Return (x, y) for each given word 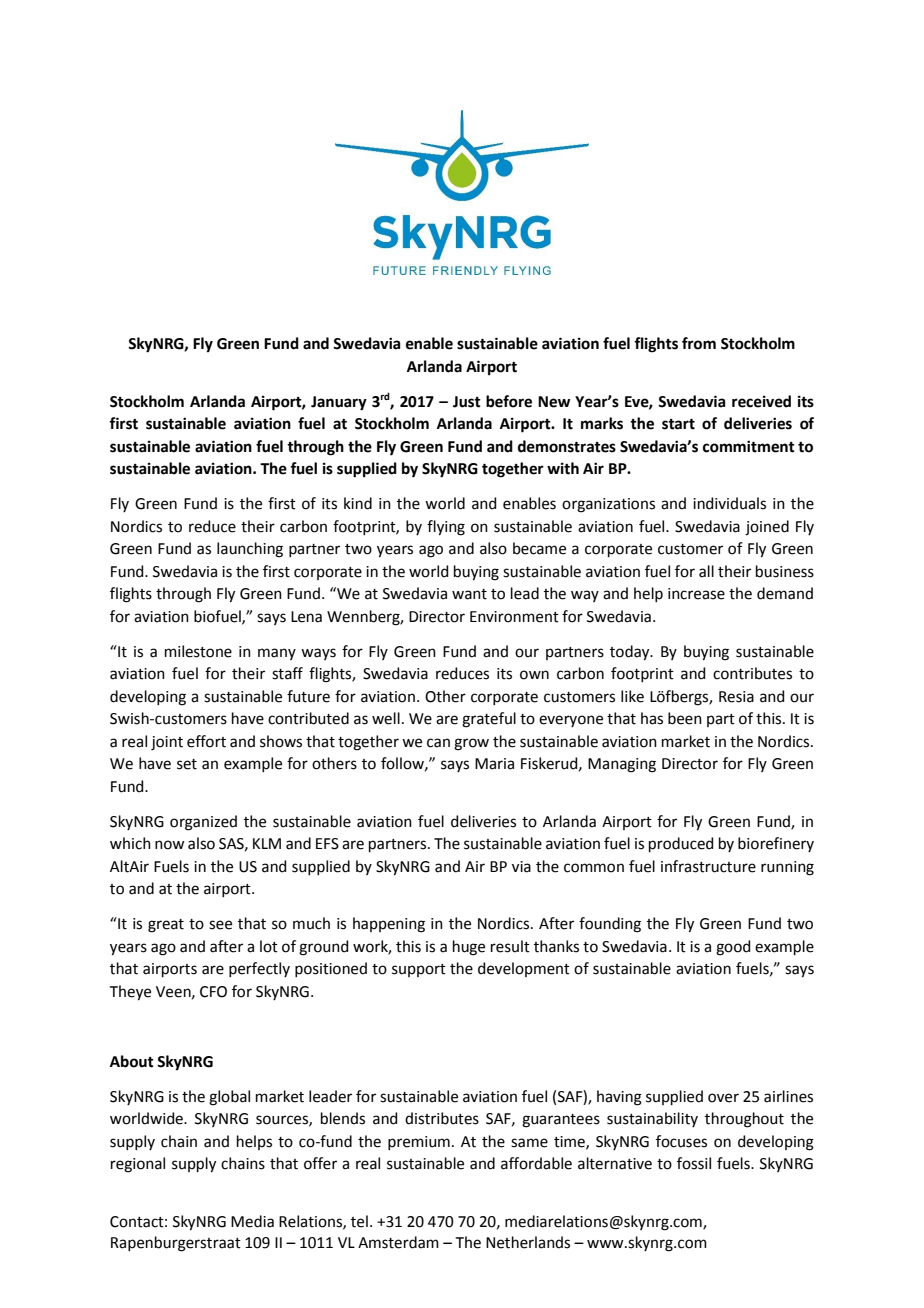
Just (467, 402)
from (699, 343)
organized (203, 823)
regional (138, 1165)
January (339, 403)
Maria (494, 764)
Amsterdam (398, 1242)
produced (681, 844)
